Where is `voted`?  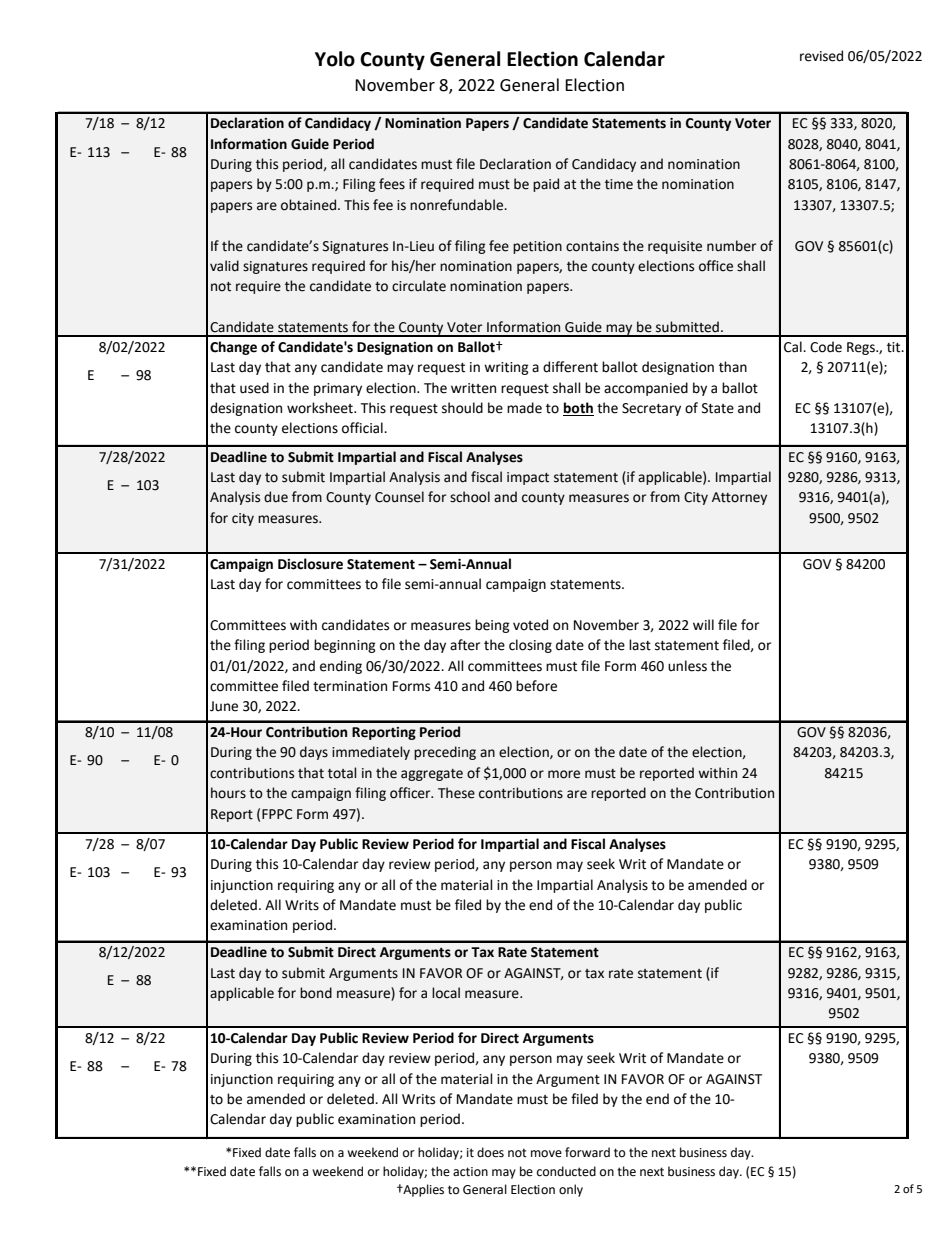 voted is located at coordinates (530, 625).
